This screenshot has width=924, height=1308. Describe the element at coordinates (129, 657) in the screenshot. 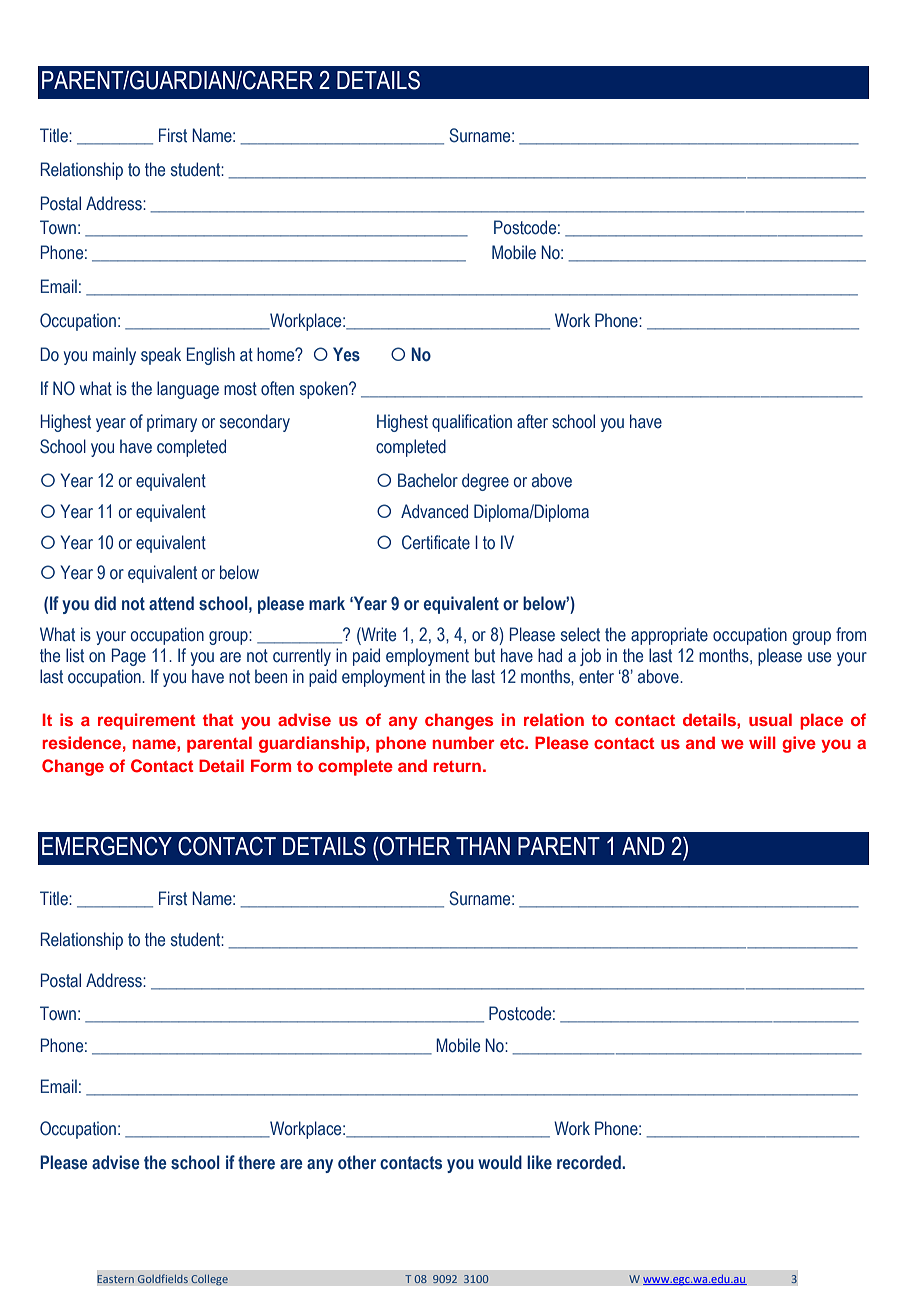

I see `Page` at that location.
